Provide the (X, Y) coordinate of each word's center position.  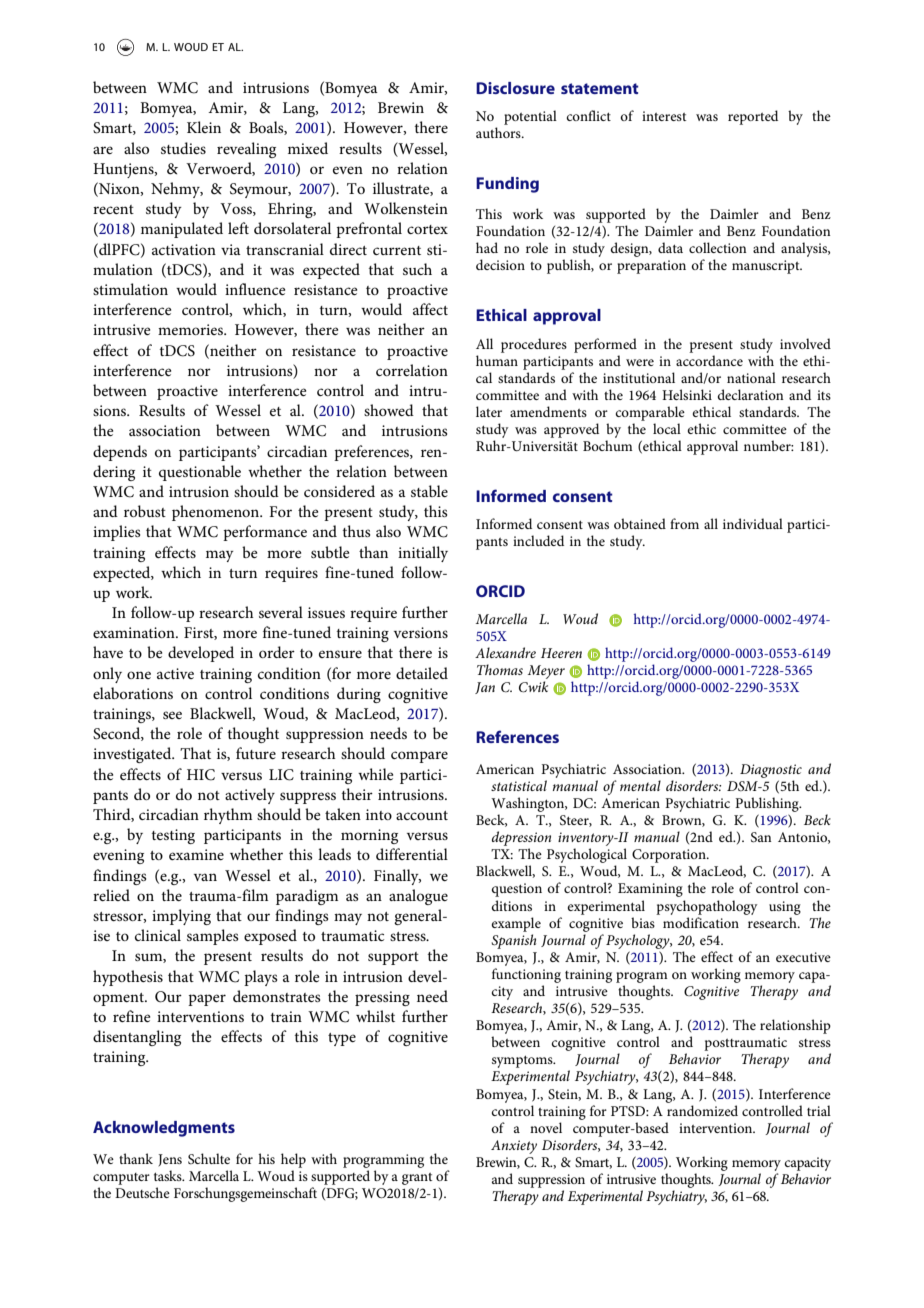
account (422, 815)
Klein (204, 127)
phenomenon (217, 513)
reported (753, 117)
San (761, 837)
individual (753, 523)
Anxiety (514, 1147)
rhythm (228, 816)
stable (429, 491)
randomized (702, 1110)
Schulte (209, 1159)
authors (499, 132)
